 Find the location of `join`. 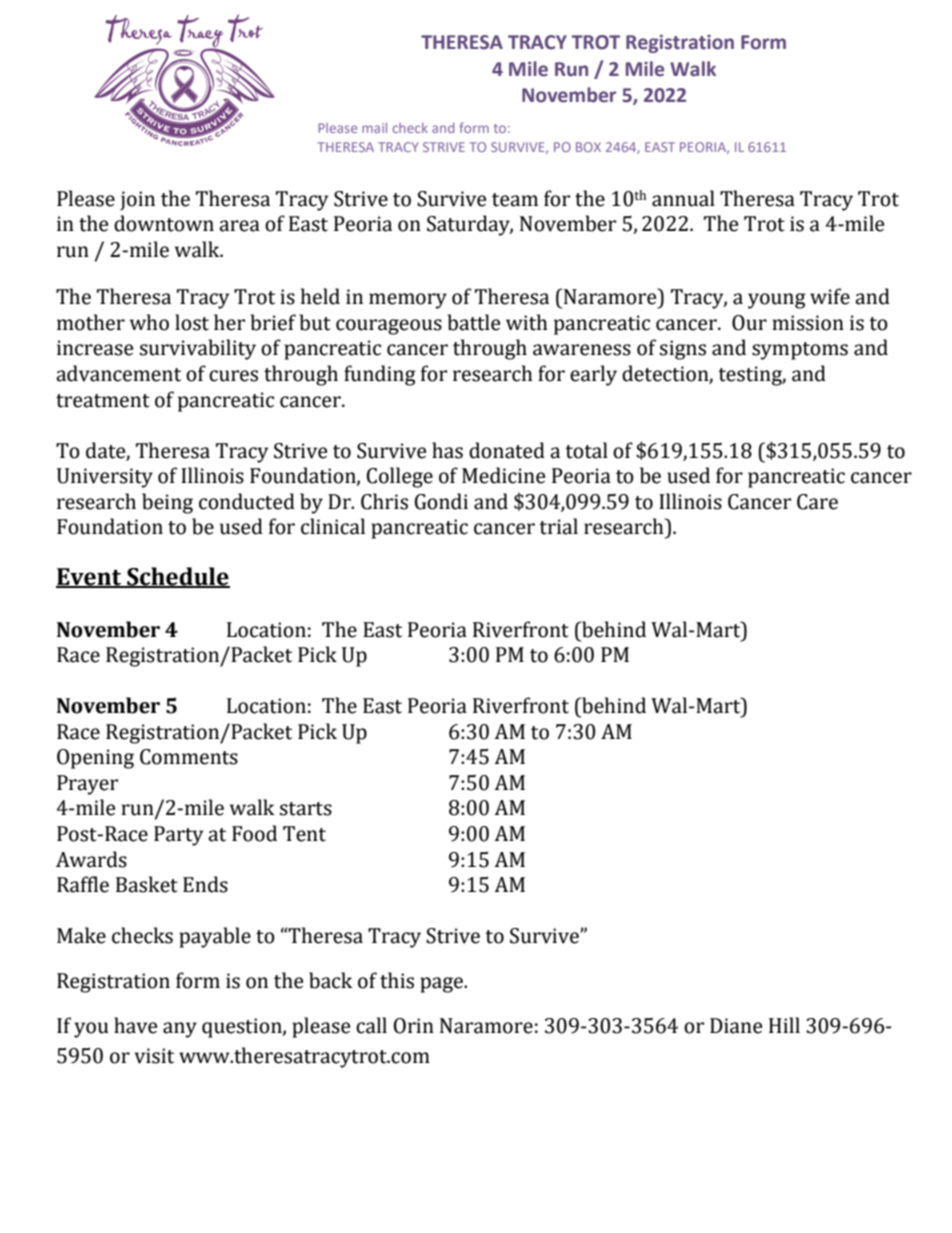

join is located at coordinates (137, 201).
